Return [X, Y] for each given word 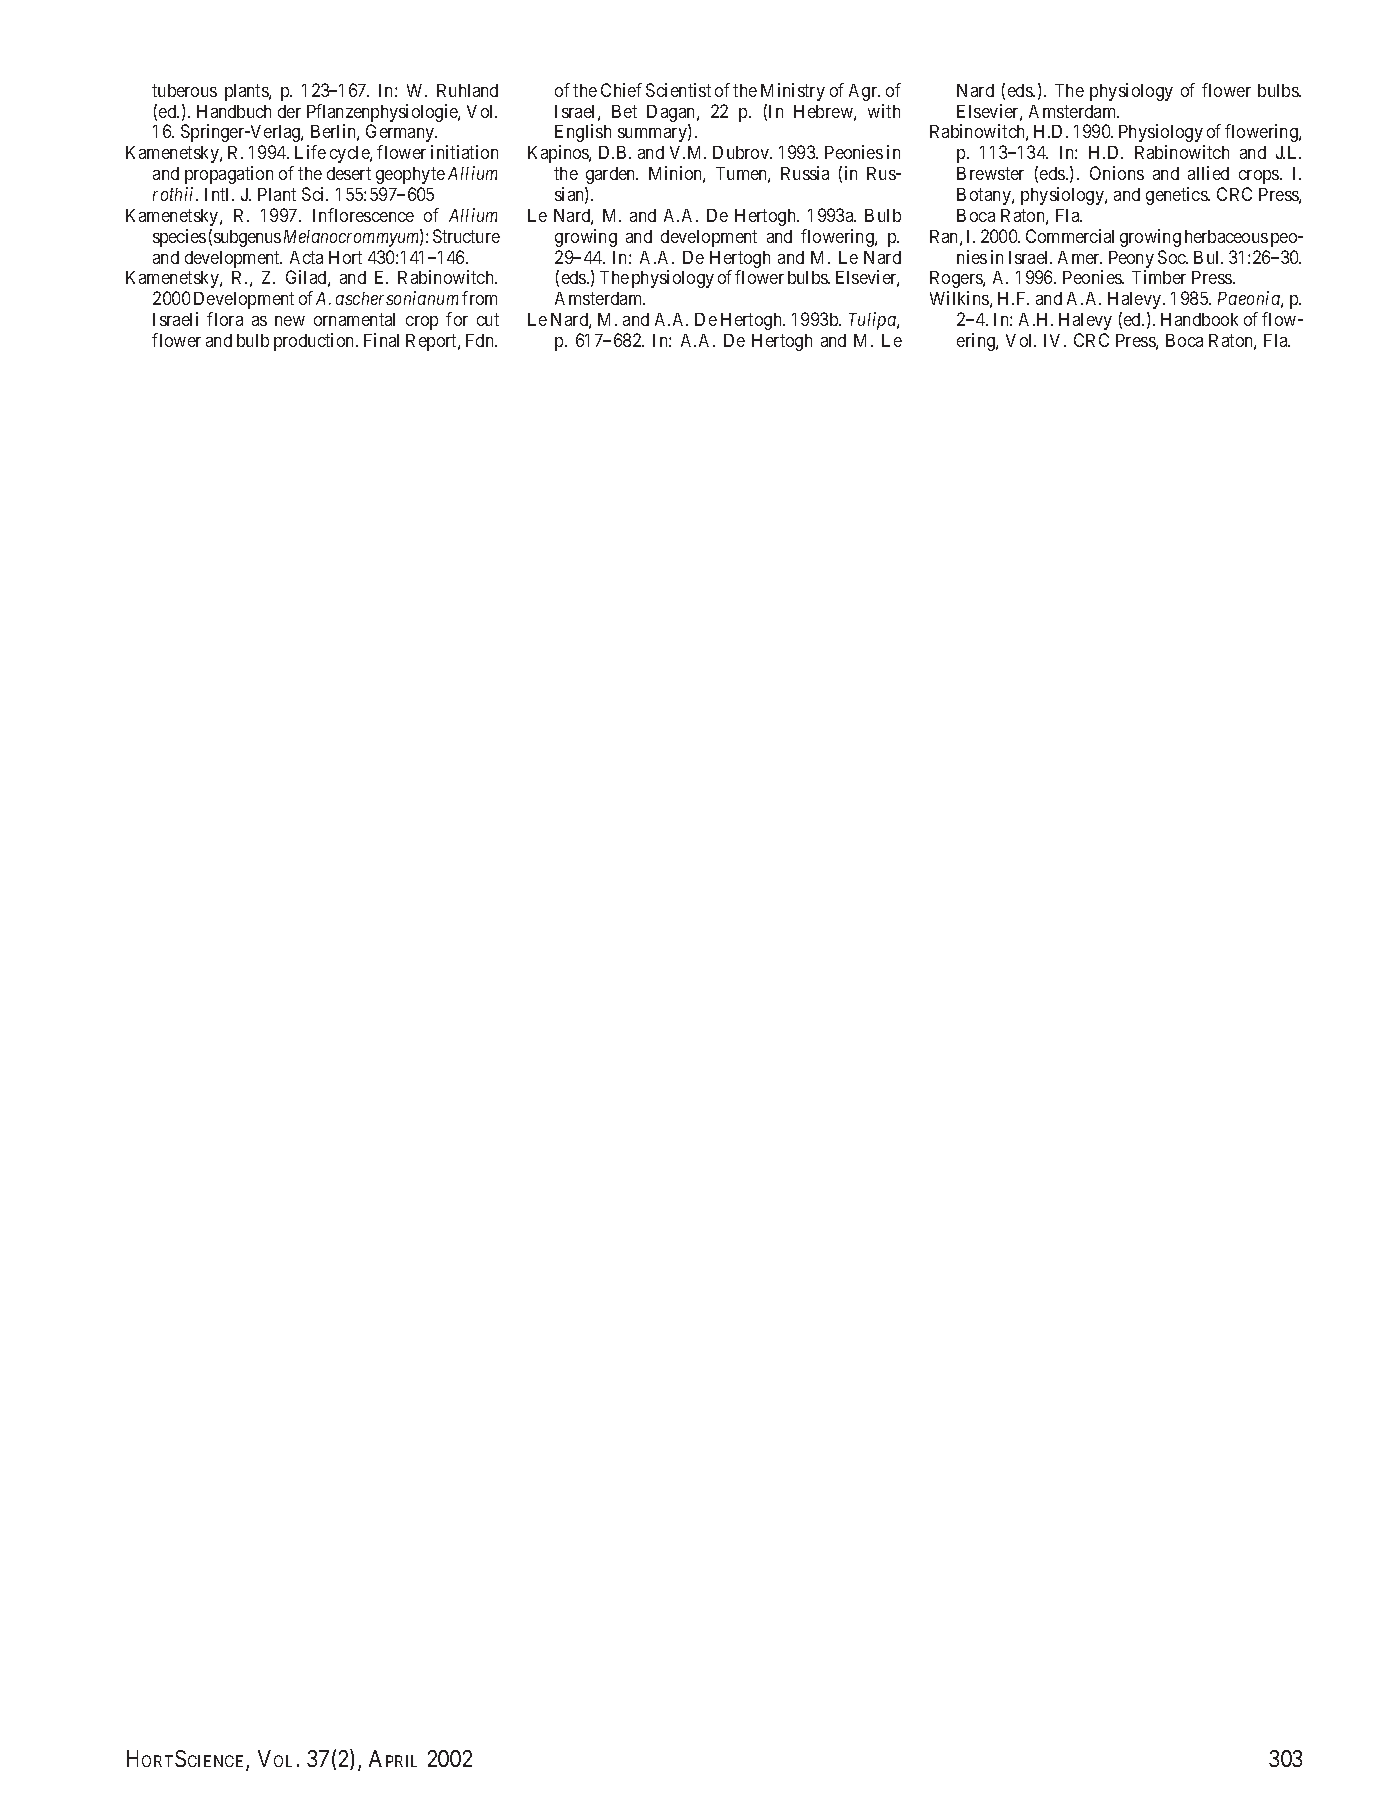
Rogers [957, 279]
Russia [805, 173]
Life [310, 152]
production [315, 342]
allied [1208, 173]
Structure [466, 236]
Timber [1159, 277]
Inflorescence [363, 215]
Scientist [678, 90]
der [289, 111]
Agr [864, 92]
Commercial [1070, 236]
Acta [306, 257]
